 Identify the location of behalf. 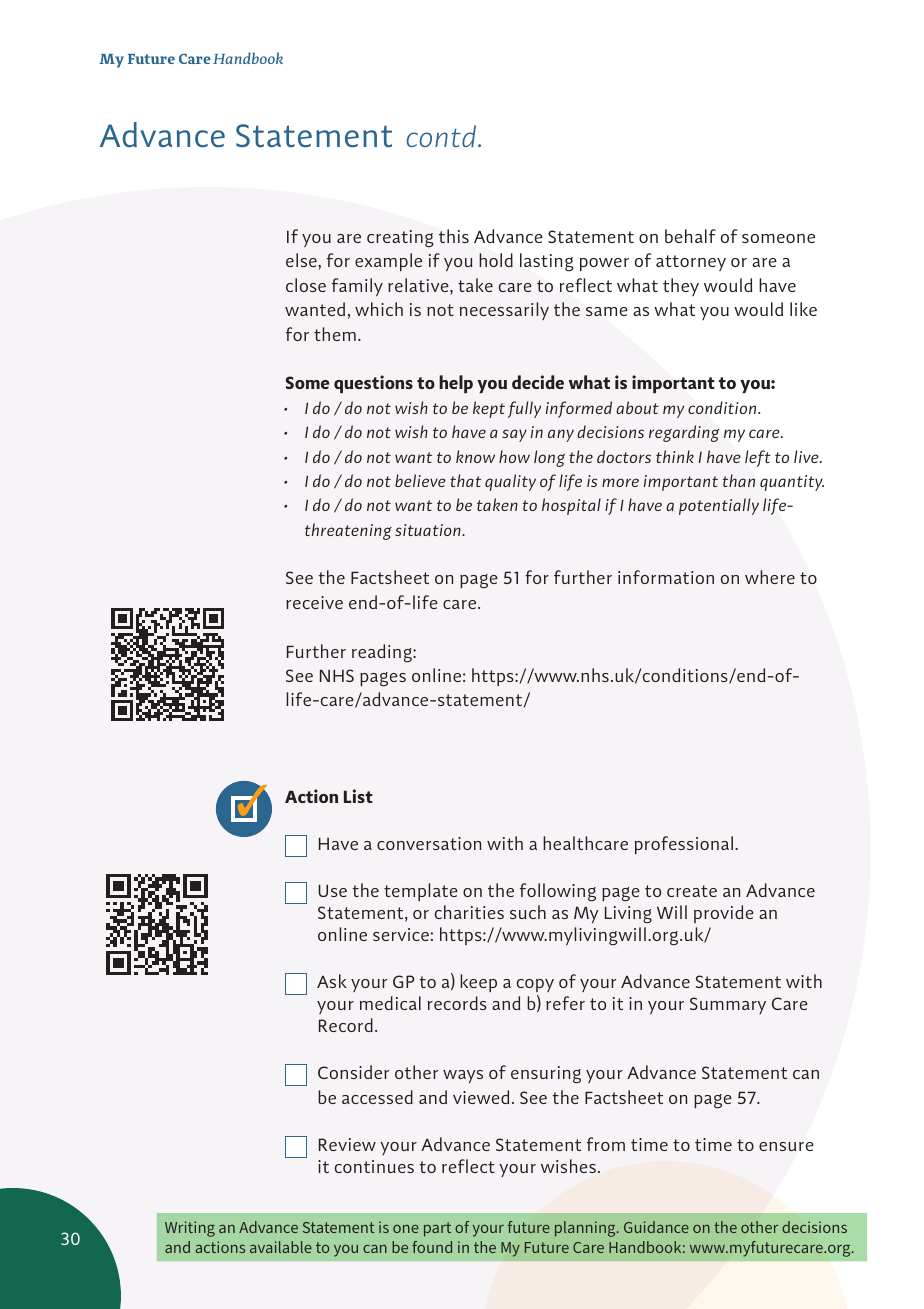
(690, 236).
